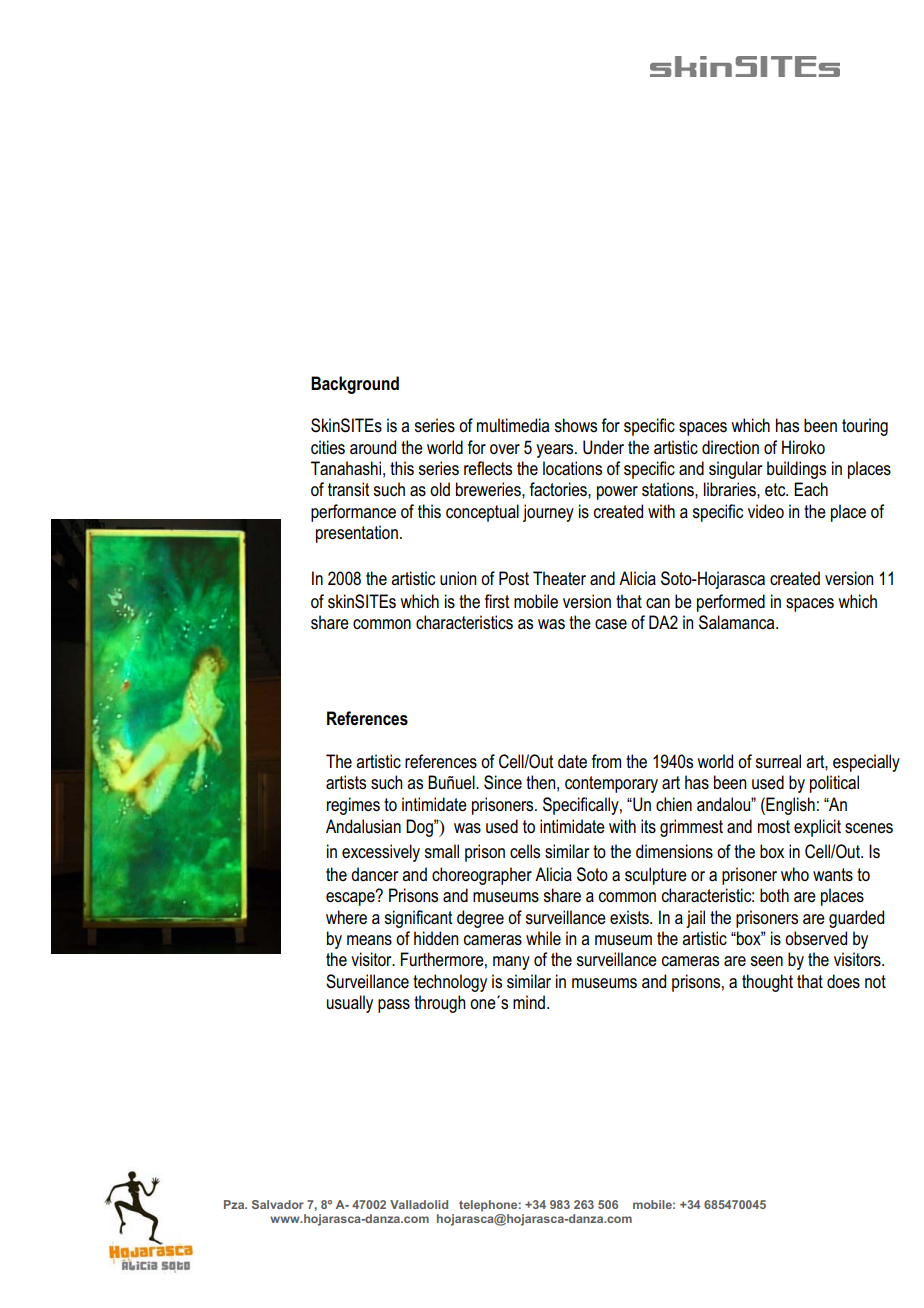  What do you see at coordinates (355, 385) in the page?
I see `Background` at bounding box center [355, 385].
